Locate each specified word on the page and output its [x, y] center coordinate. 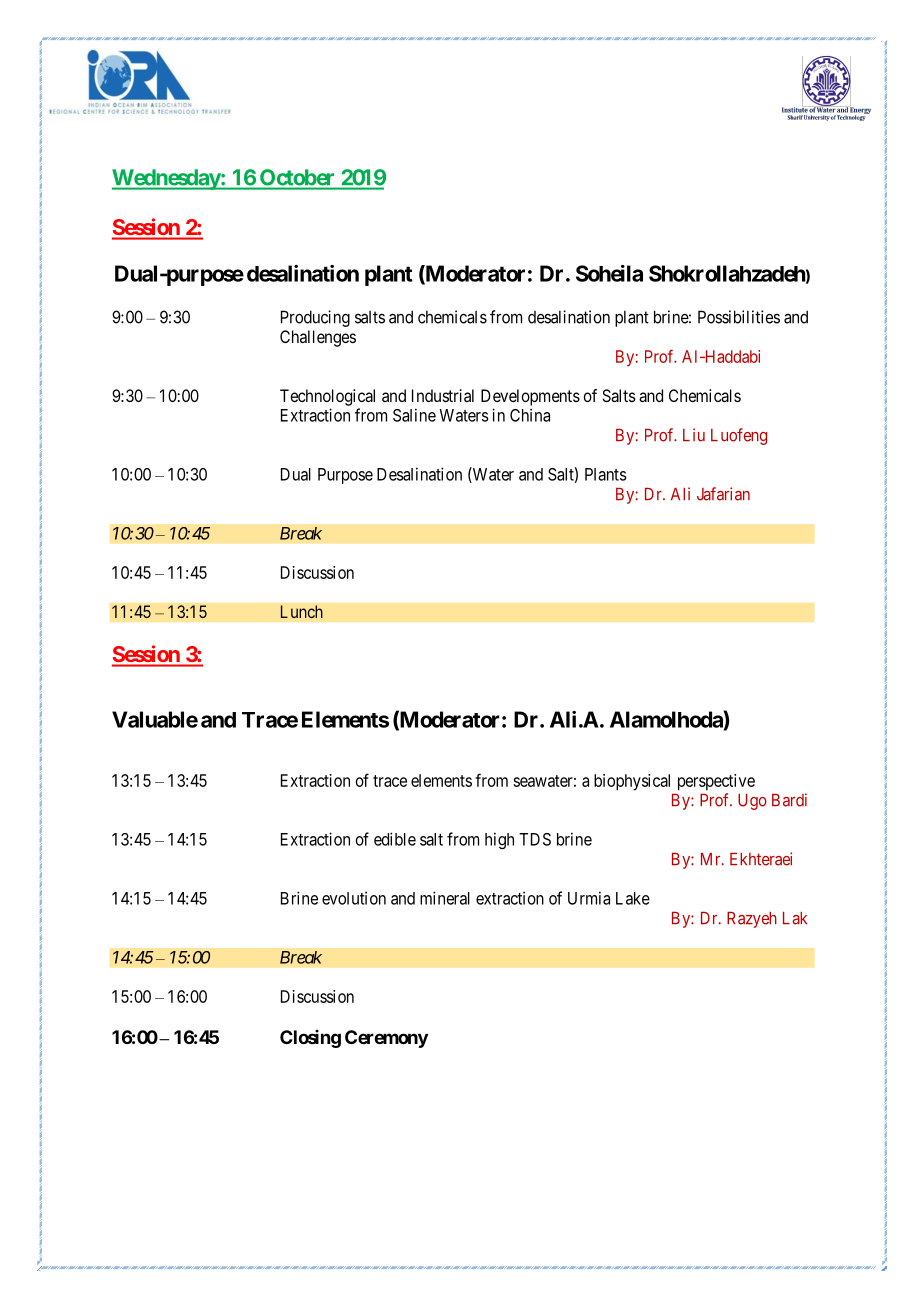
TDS [535, 839]
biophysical [632, 782]
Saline [414, 415]
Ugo [752, 802]
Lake [633, 898]
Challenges [318, 338]
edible [395, 839]
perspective [716, 782]
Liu [694, 435]
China [530, 415]
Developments [530, 397]
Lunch [302, 611]
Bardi [789, 800]
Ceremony [386, 1039]
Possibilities [739, 317]
